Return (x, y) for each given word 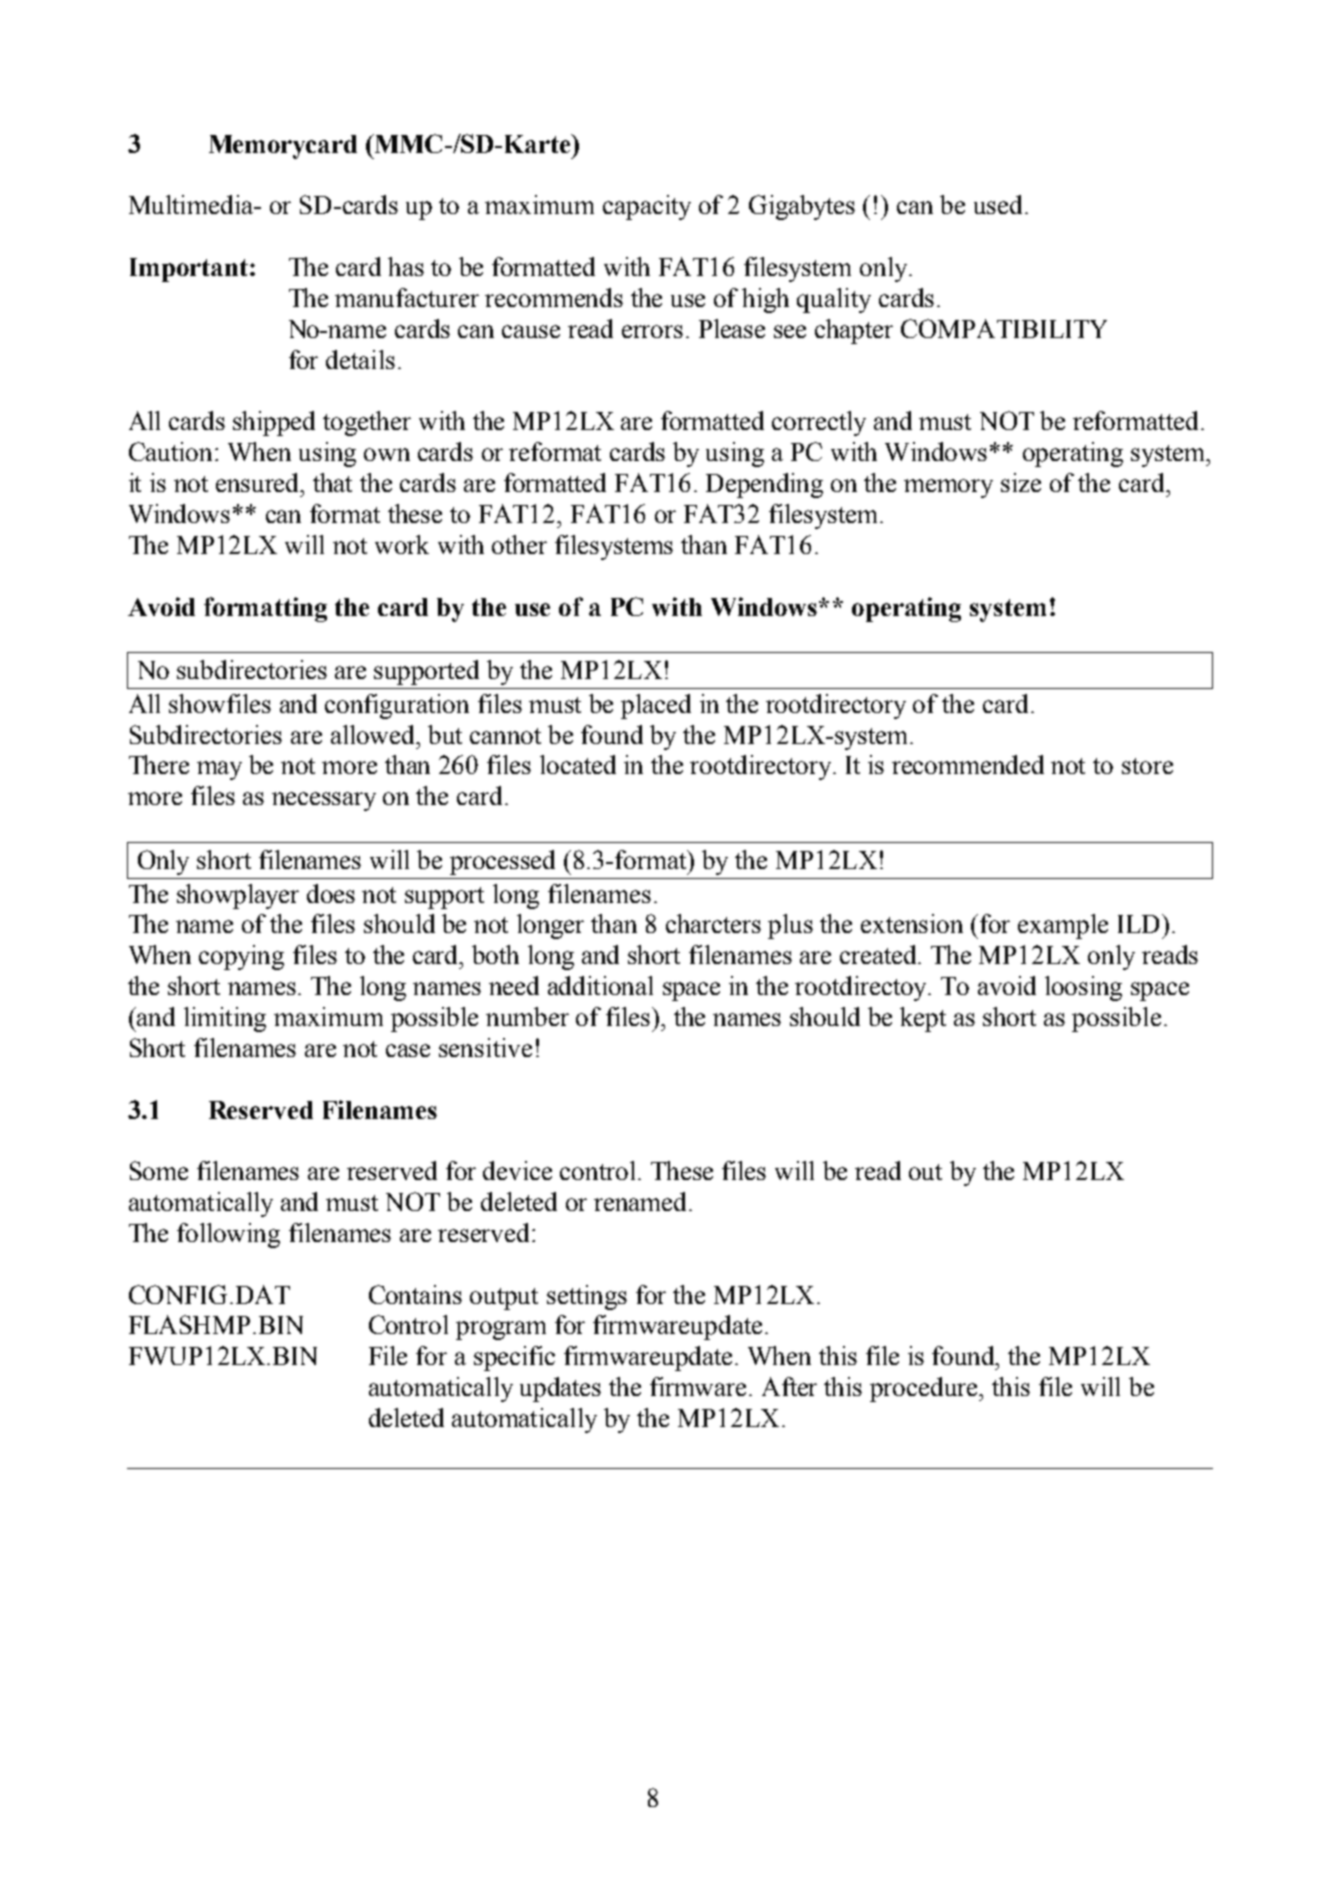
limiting (225, 1019)
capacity (647, 207)
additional (600, 985)
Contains (415, 1294)
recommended (968, 764)
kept (923, 1019)
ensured (259, 482)
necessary (324, 801)
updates (560, 1389)
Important (189, 270)
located (578, 764)
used (998, 204)
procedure (925, 1389)
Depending (764, 485)
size (1021, 482)
